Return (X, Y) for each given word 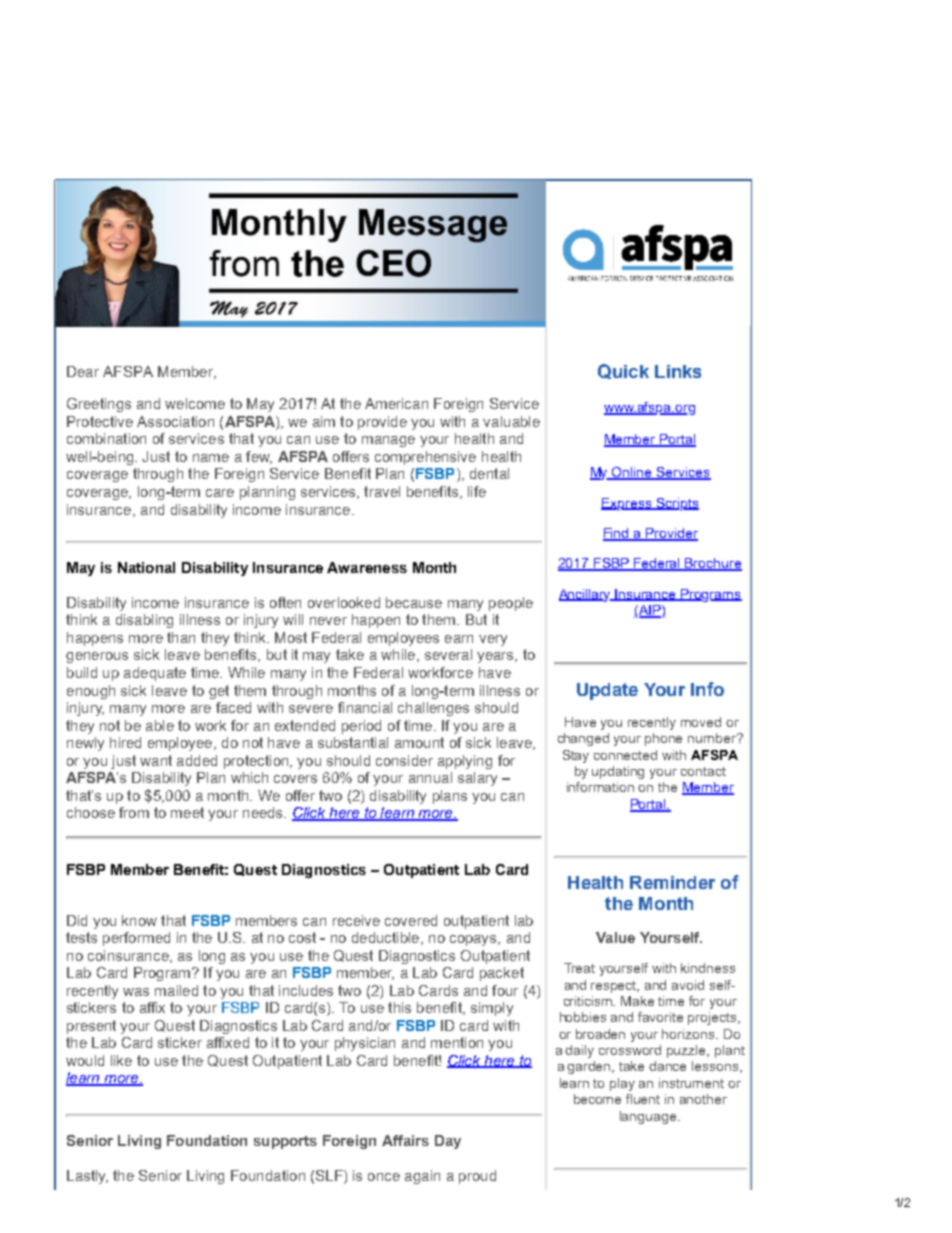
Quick (623, 371)
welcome (195, 403)
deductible (387, 938)
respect (615, 987)
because (414, 602)
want (156, 760)
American (396, 403)
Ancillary (586, 595)
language (649, 1117)
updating (618, 772)
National (146, 567)
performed (136, 939)
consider (404, 760)
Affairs (405, 1140)
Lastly (87, 1177)
